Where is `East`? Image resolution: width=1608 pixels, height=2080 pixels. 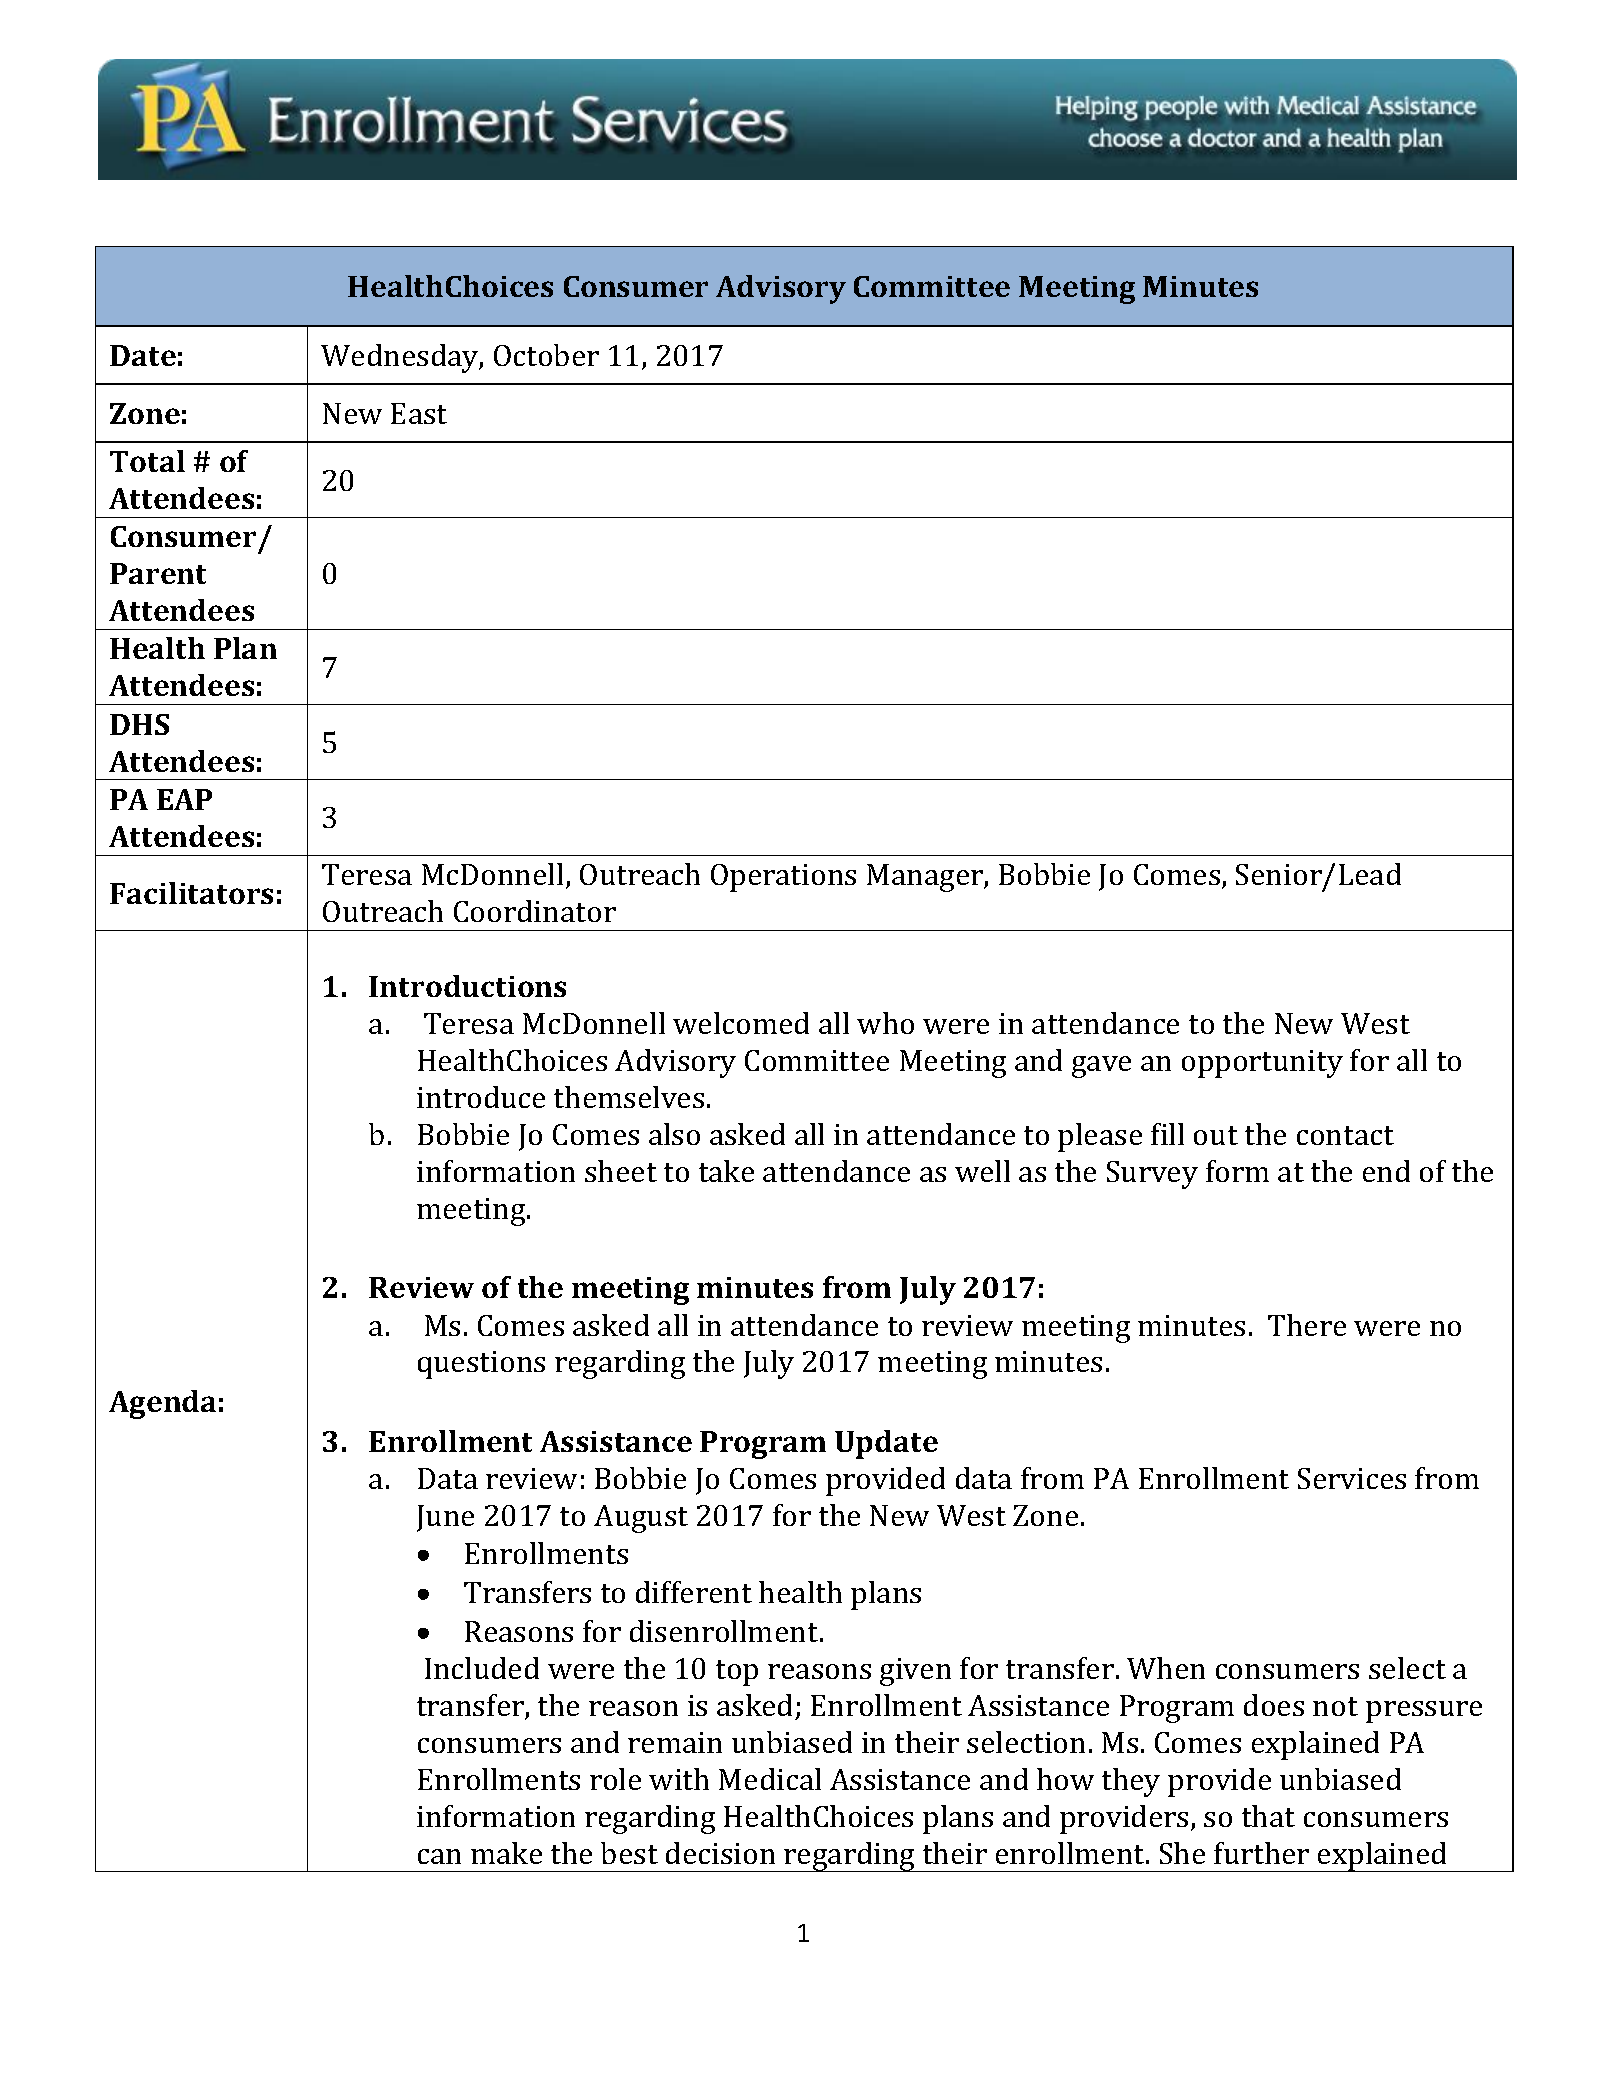
East is located at coordinates (419, 413).
